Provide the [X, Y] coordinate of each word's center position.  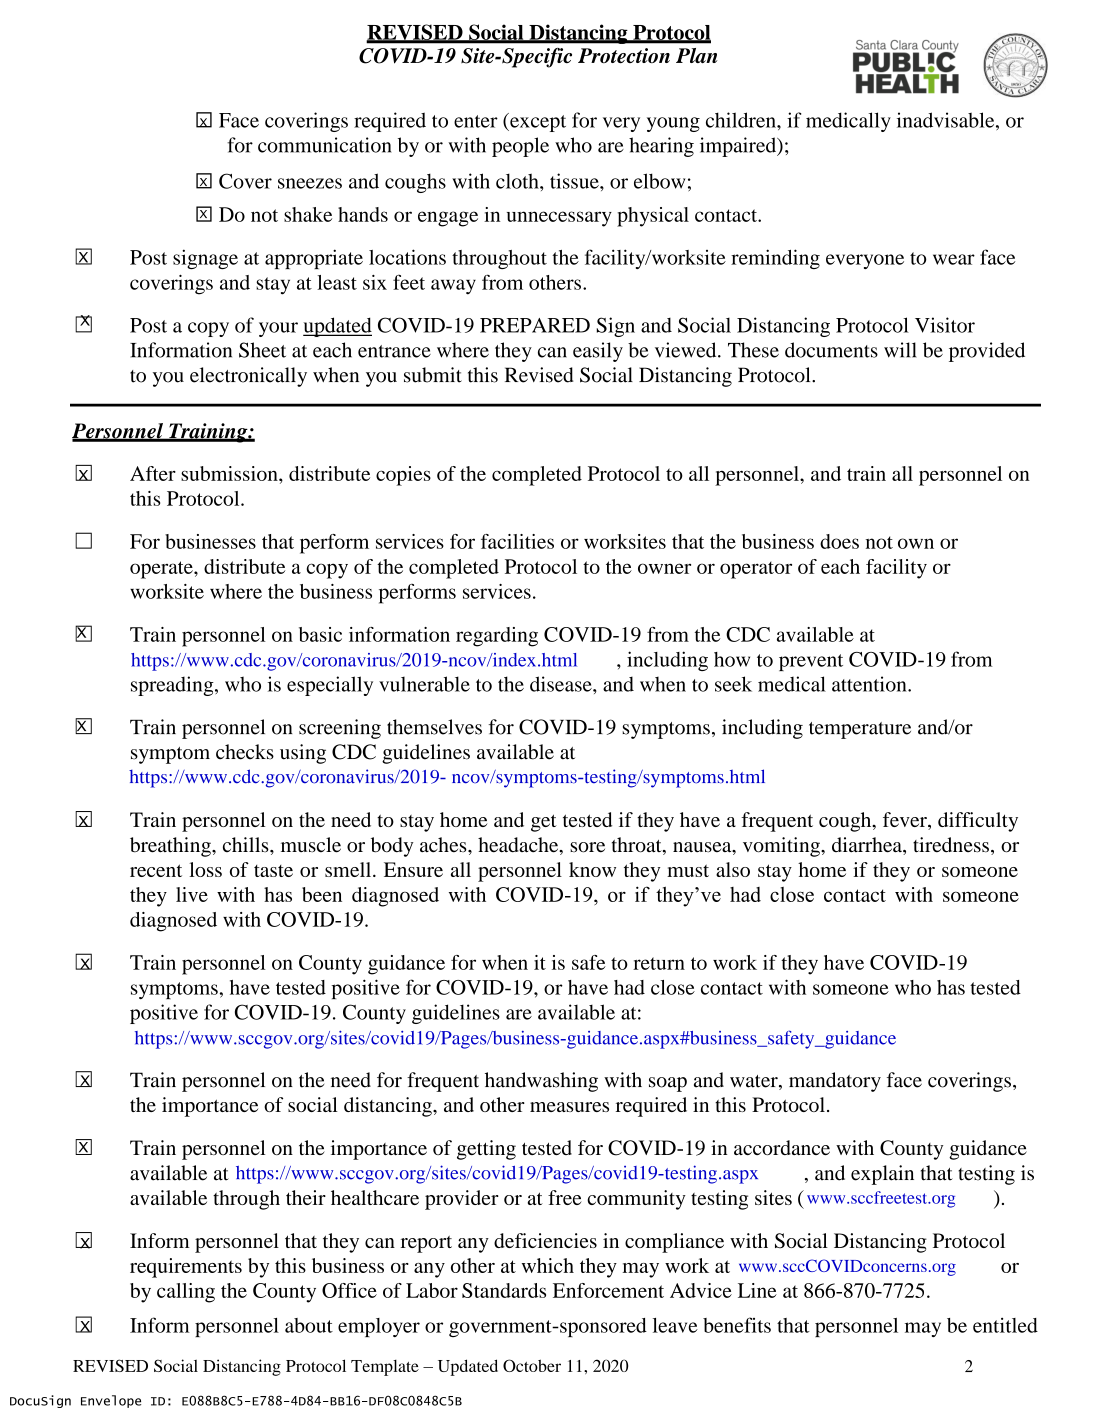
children [742, 120]
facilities [517, 541]
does [839, 541]
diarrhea [868, 846]
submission [230, 473]
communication [325, 145]
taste [273, 871]
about [309, 1325]
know [592, 869]
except [537, 122]
